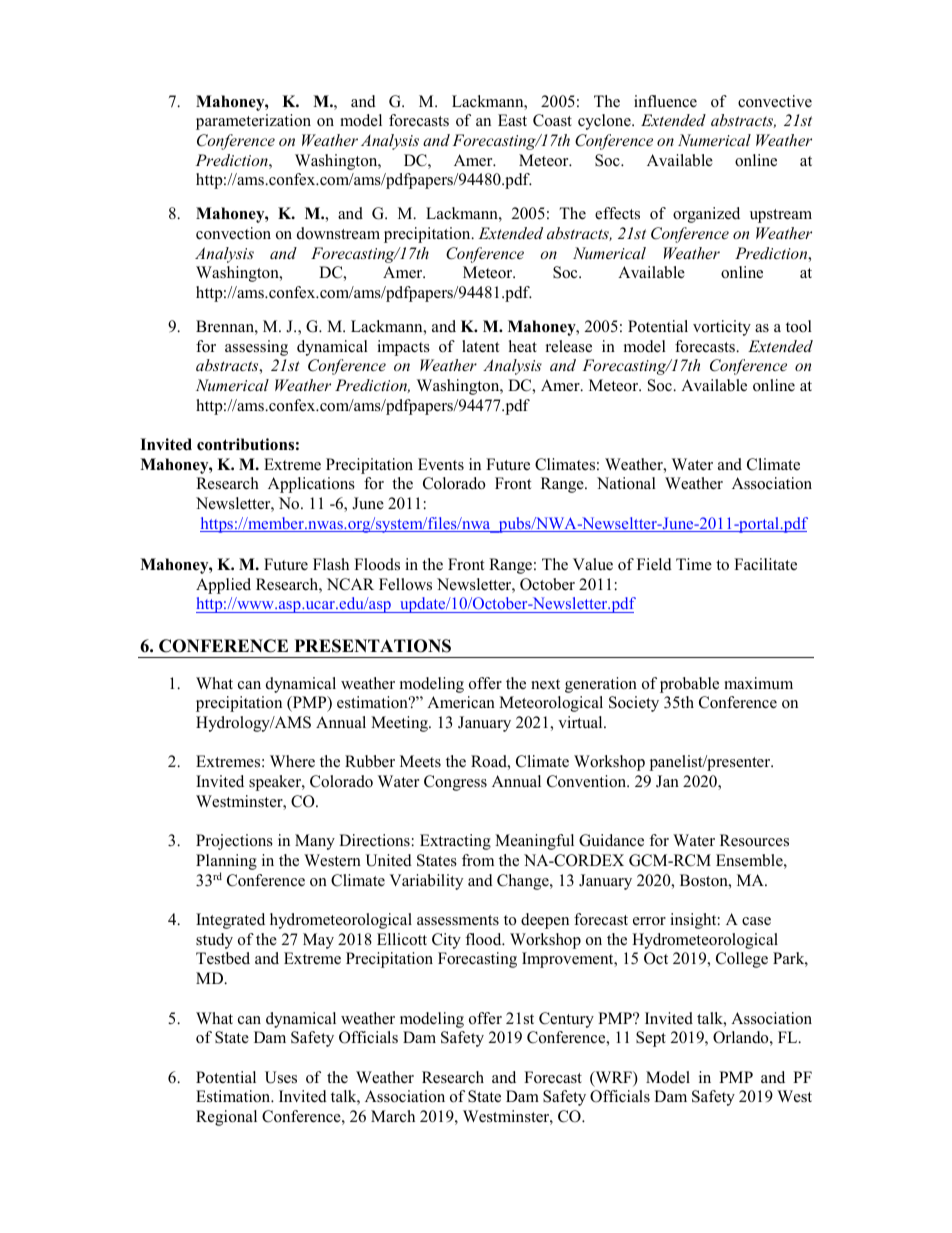 This document has height=1233, width=952. What do you see at coordinates (545, 684) in the document?
I see `next` at bounding box center [545, 684].
